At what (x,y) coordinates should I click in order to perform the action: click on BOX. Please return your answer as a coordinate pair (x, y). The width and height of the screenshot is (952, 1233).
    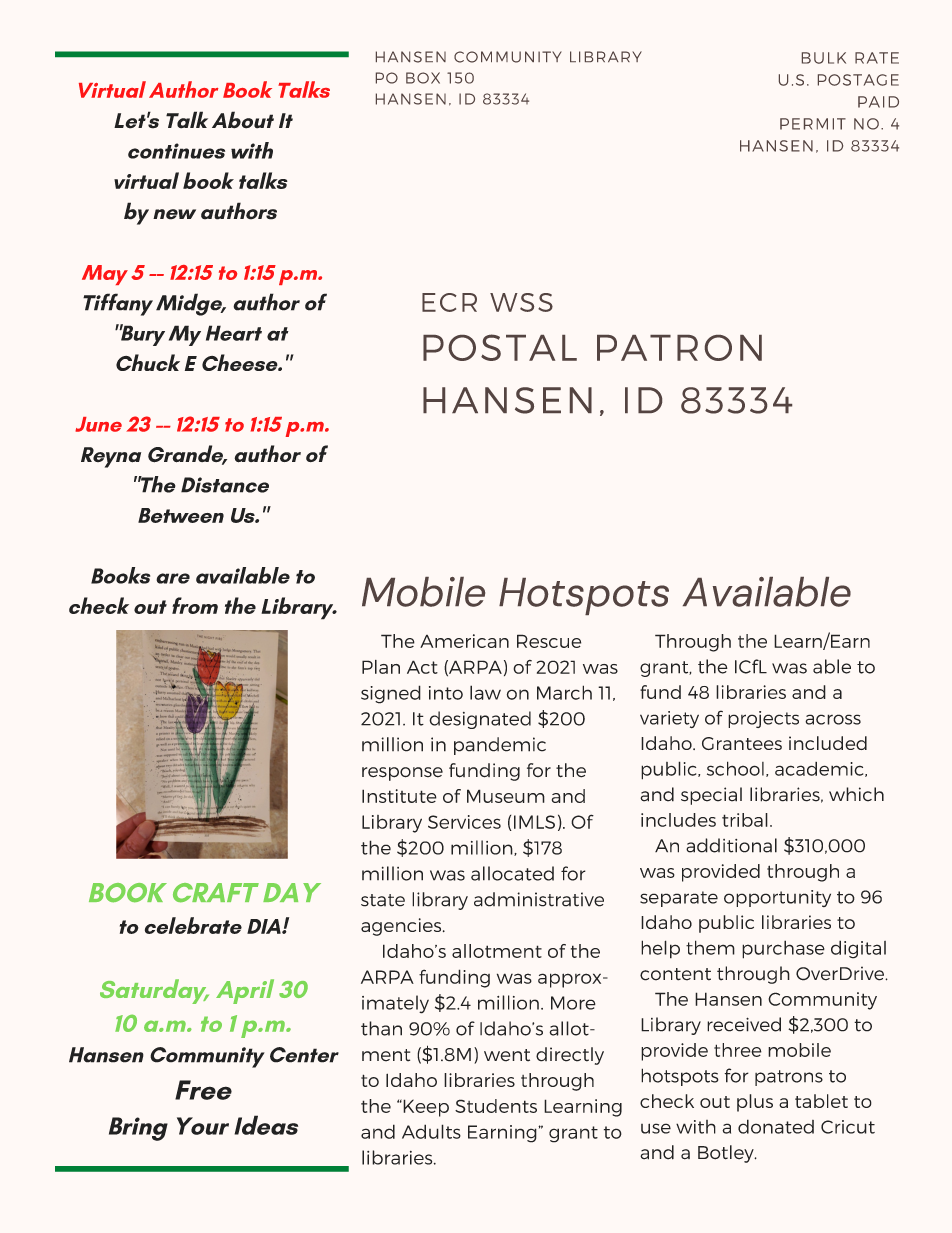
    Looking at the image, I should click on (423, 78).
